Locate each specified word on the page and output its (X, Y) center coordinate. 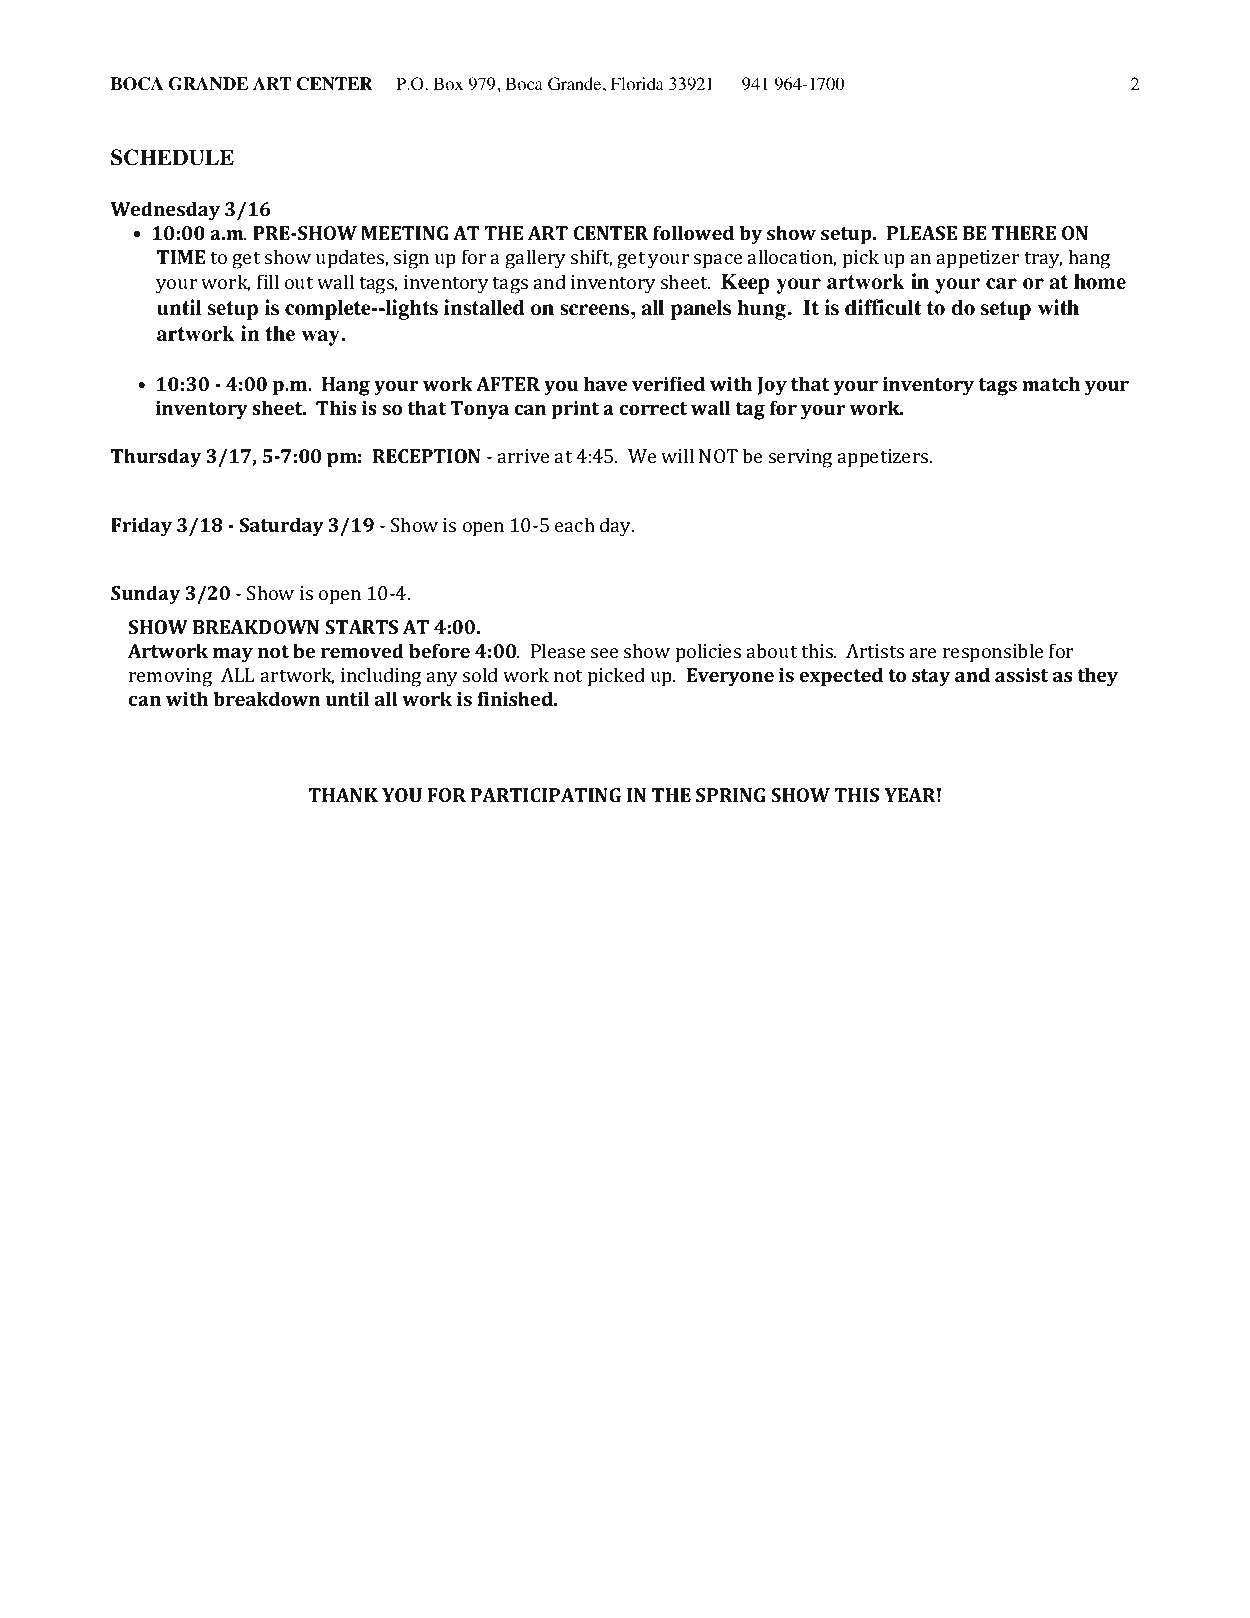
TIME (181, 257)
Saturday (282, 527)
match (1051, 383)
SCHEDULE (172, 157)
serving (800, 458)
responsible (993, 653)
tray (1043, 260)
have (605, 383)
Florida (637, 84)
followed (693, 232)
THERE (1024, 233)
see (604, 653)
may (233, 655)
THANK (343, 795)
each (575, 524)
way (322, 338)
